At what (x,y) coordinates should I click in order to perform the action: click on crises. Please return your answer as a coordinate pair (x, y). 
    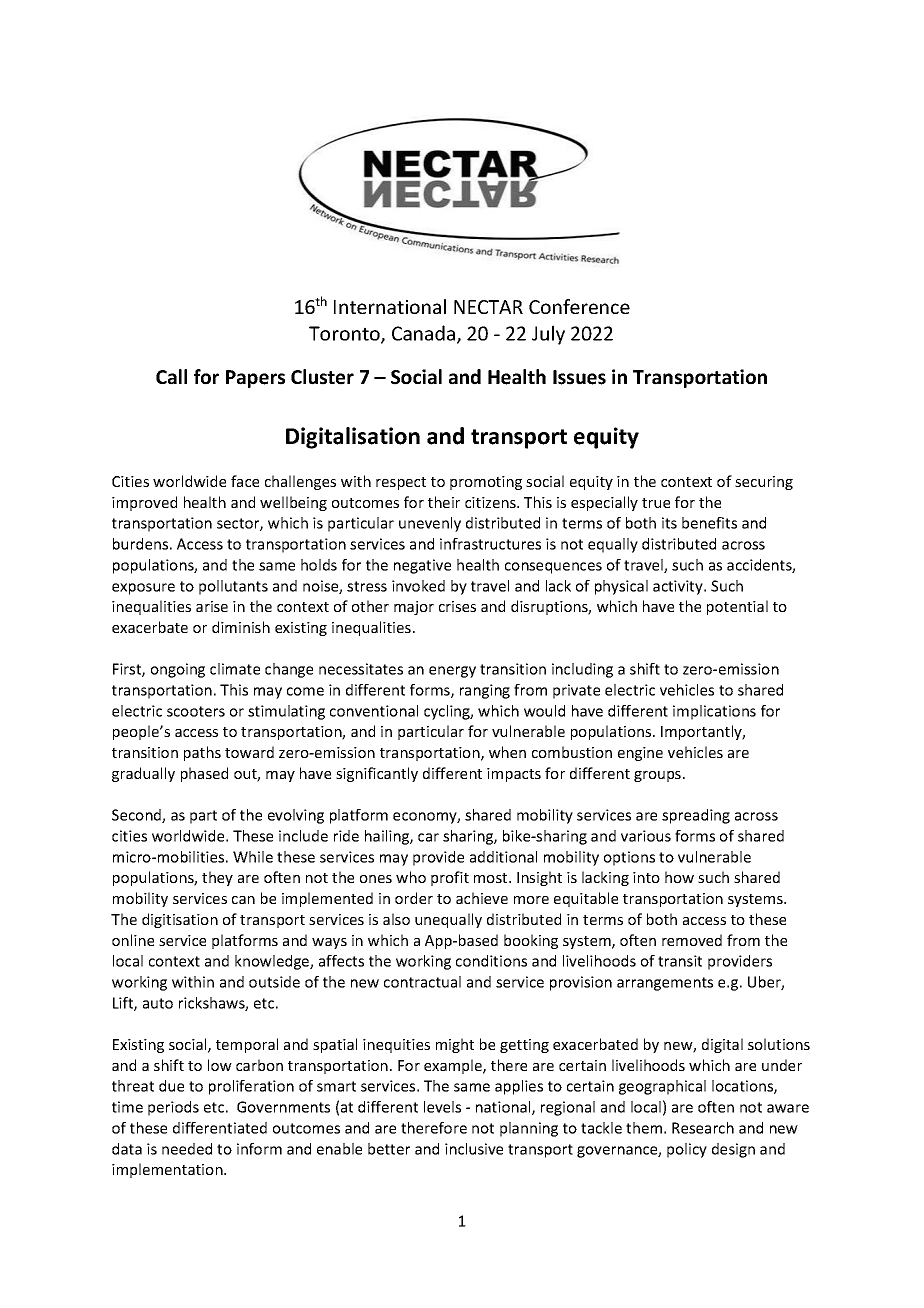
    Looking at the image, I should click on (457, 606).
